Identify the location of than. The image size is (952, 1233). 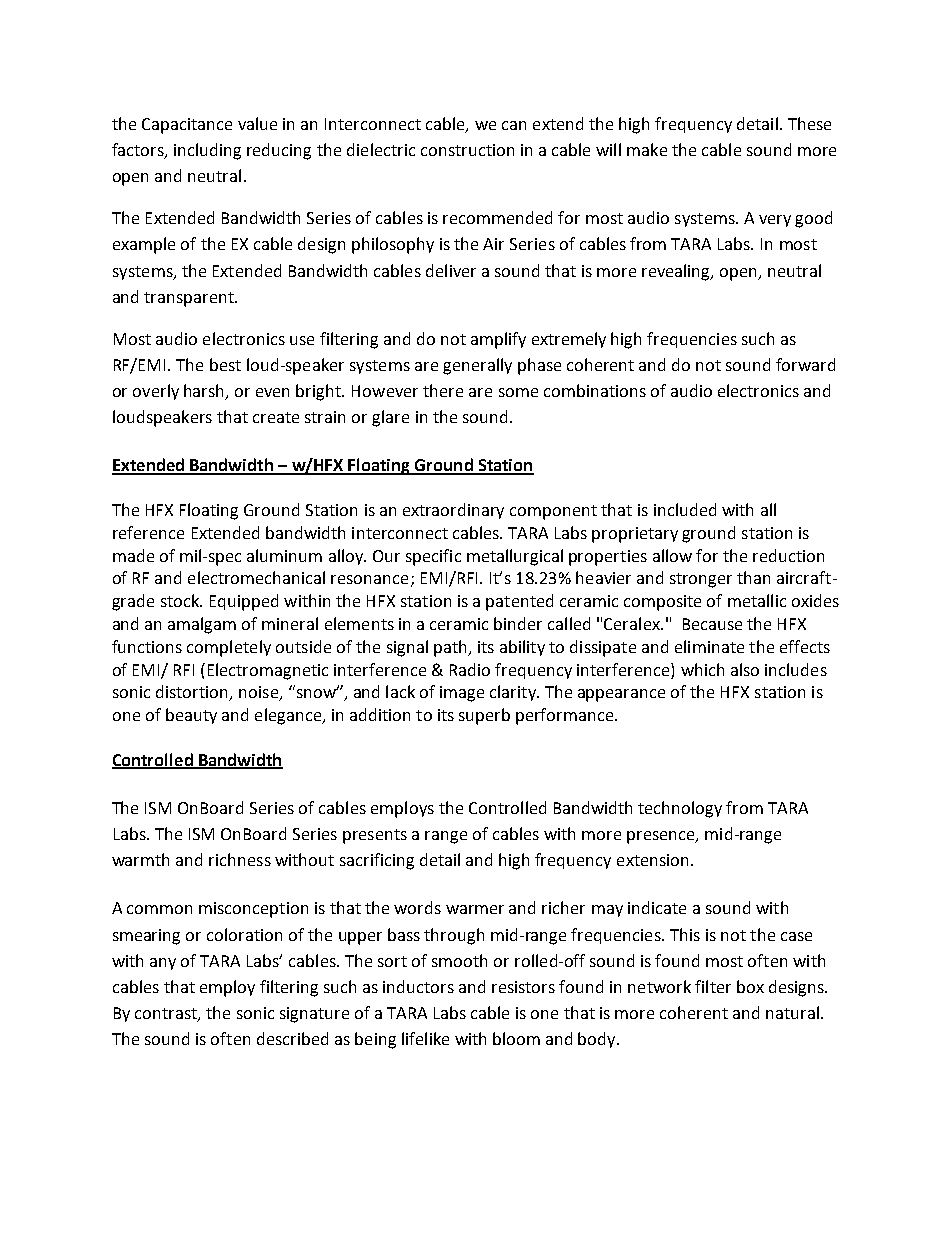
(753, 577).
